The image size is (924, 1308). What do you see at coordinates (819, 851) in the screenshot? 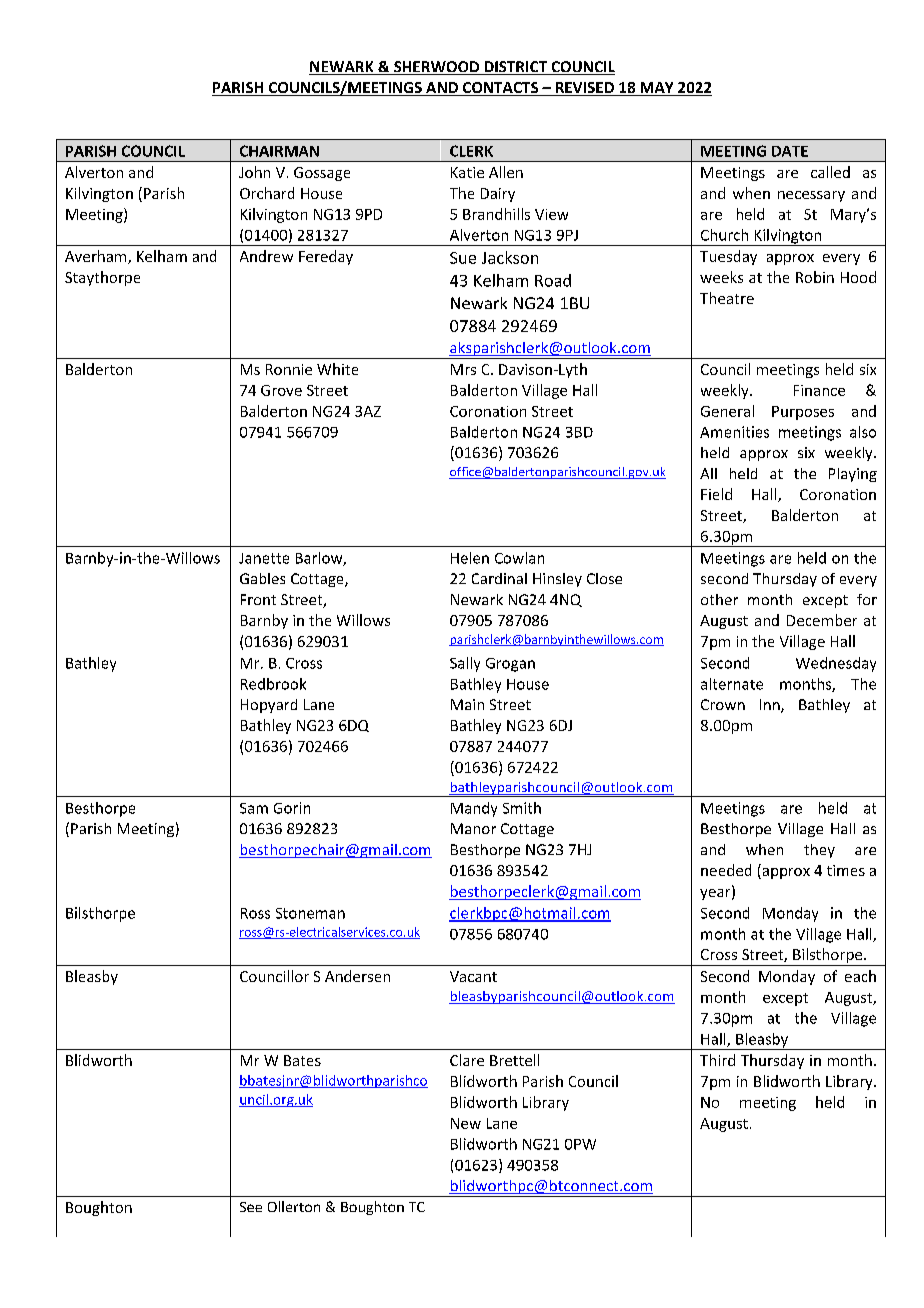
I see `they` at bounding box center [819, 851].
